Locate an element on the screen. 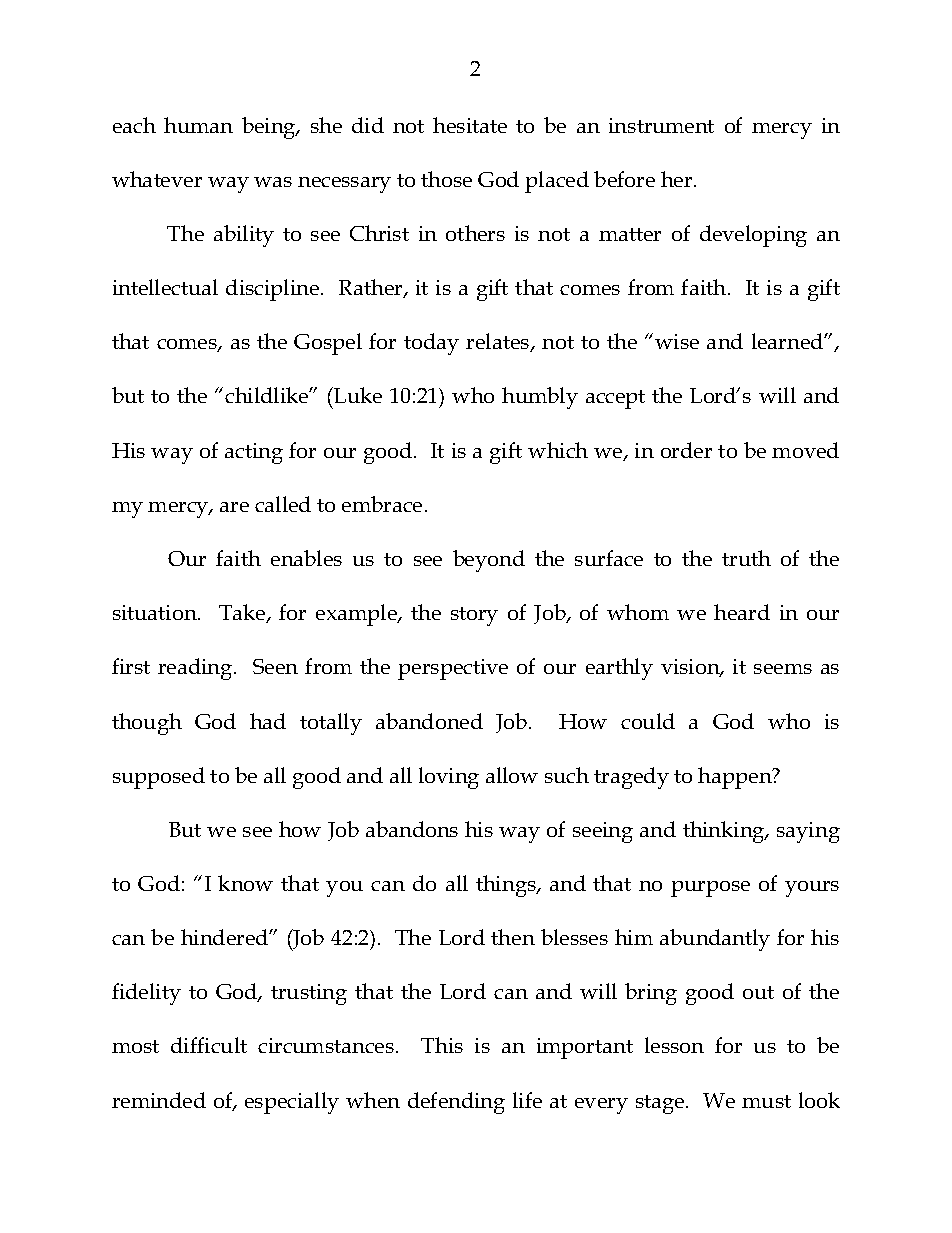 The width and height of the screenshot is (952, 1233). instrument is located at coordinates (661, 125).
